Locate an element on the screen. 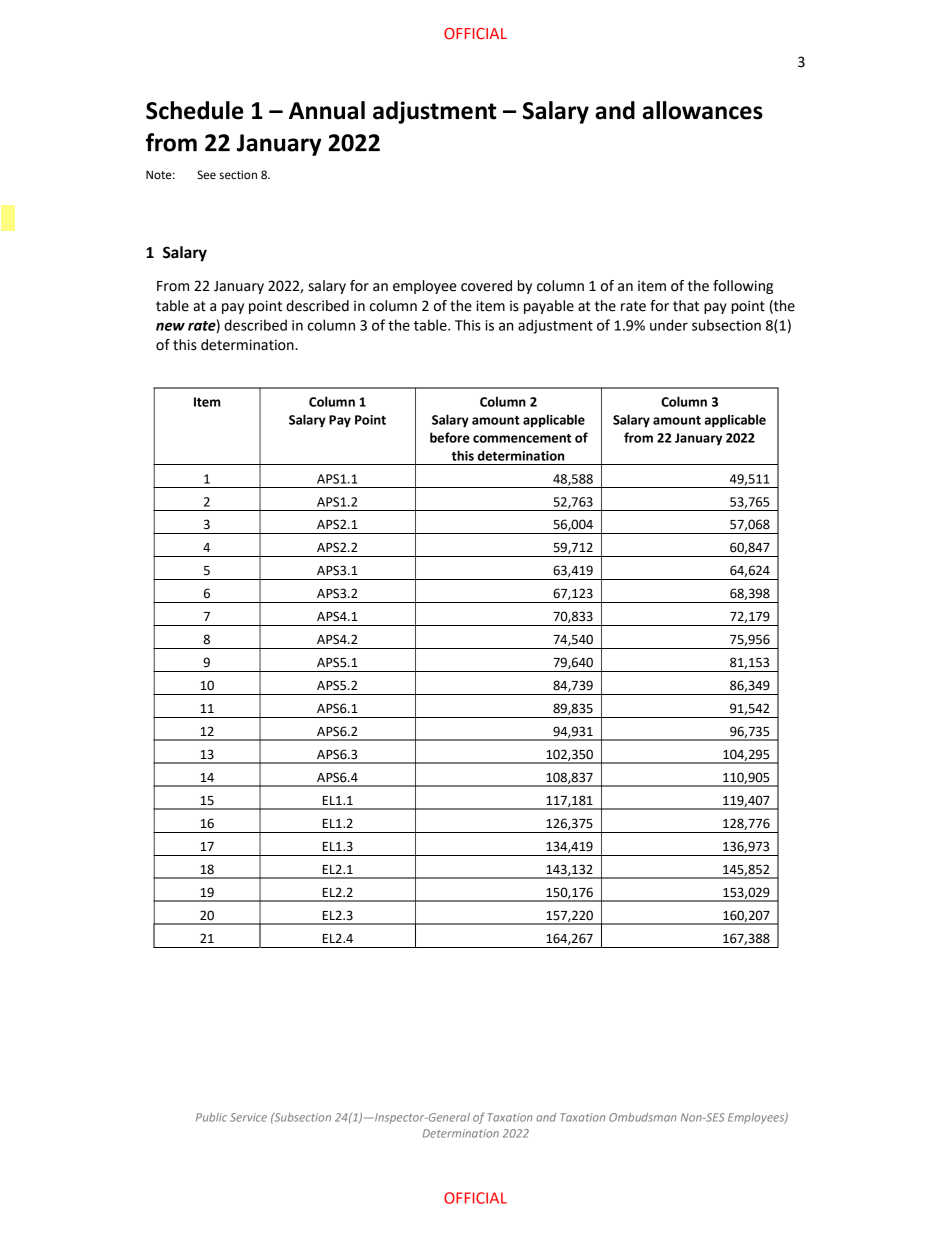  See is located at coordinates (206, 175).
